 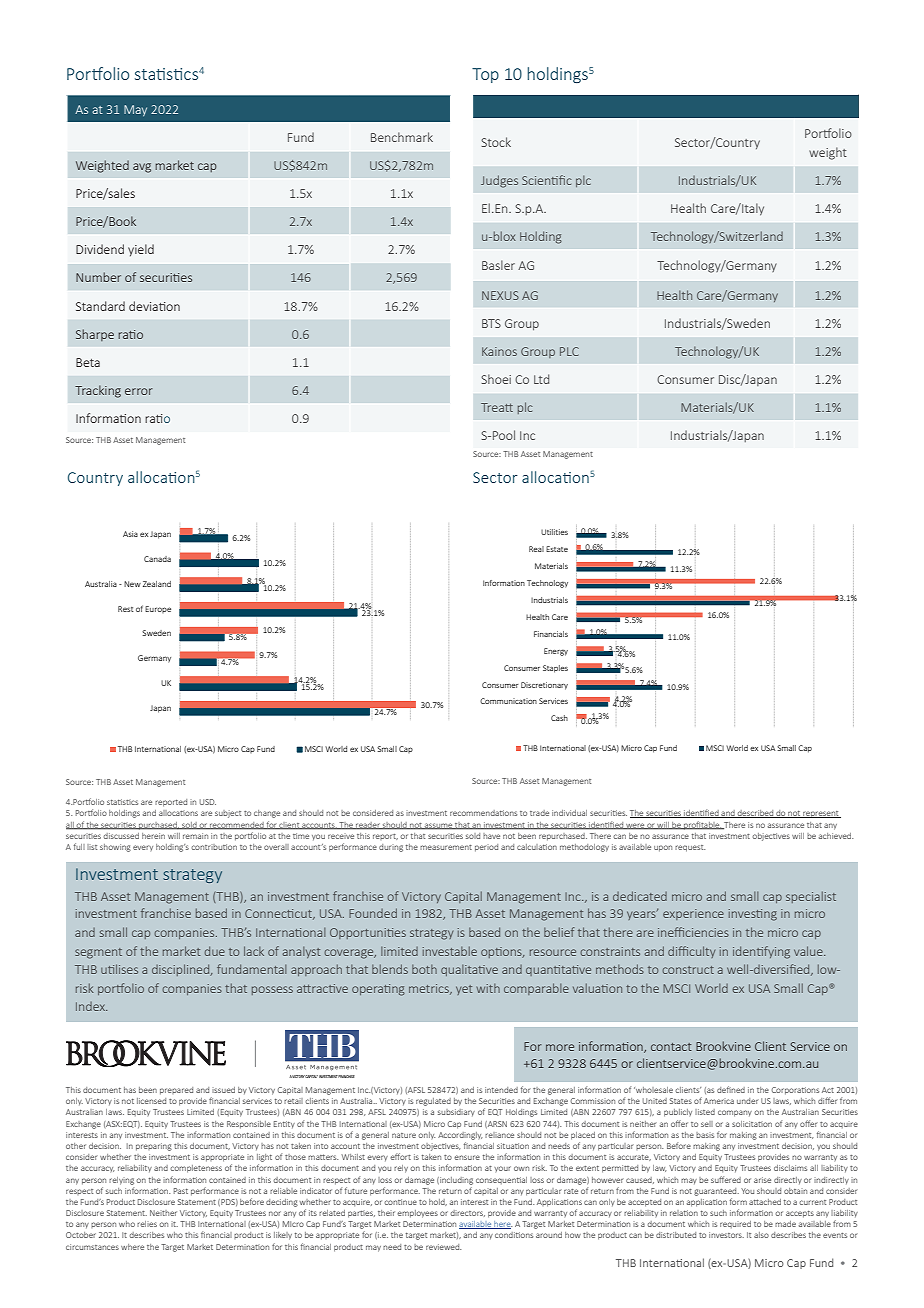 What do you see at coordinates (755, 814) in the screenshot?
I see `described` at bounding box center [755, 814].
